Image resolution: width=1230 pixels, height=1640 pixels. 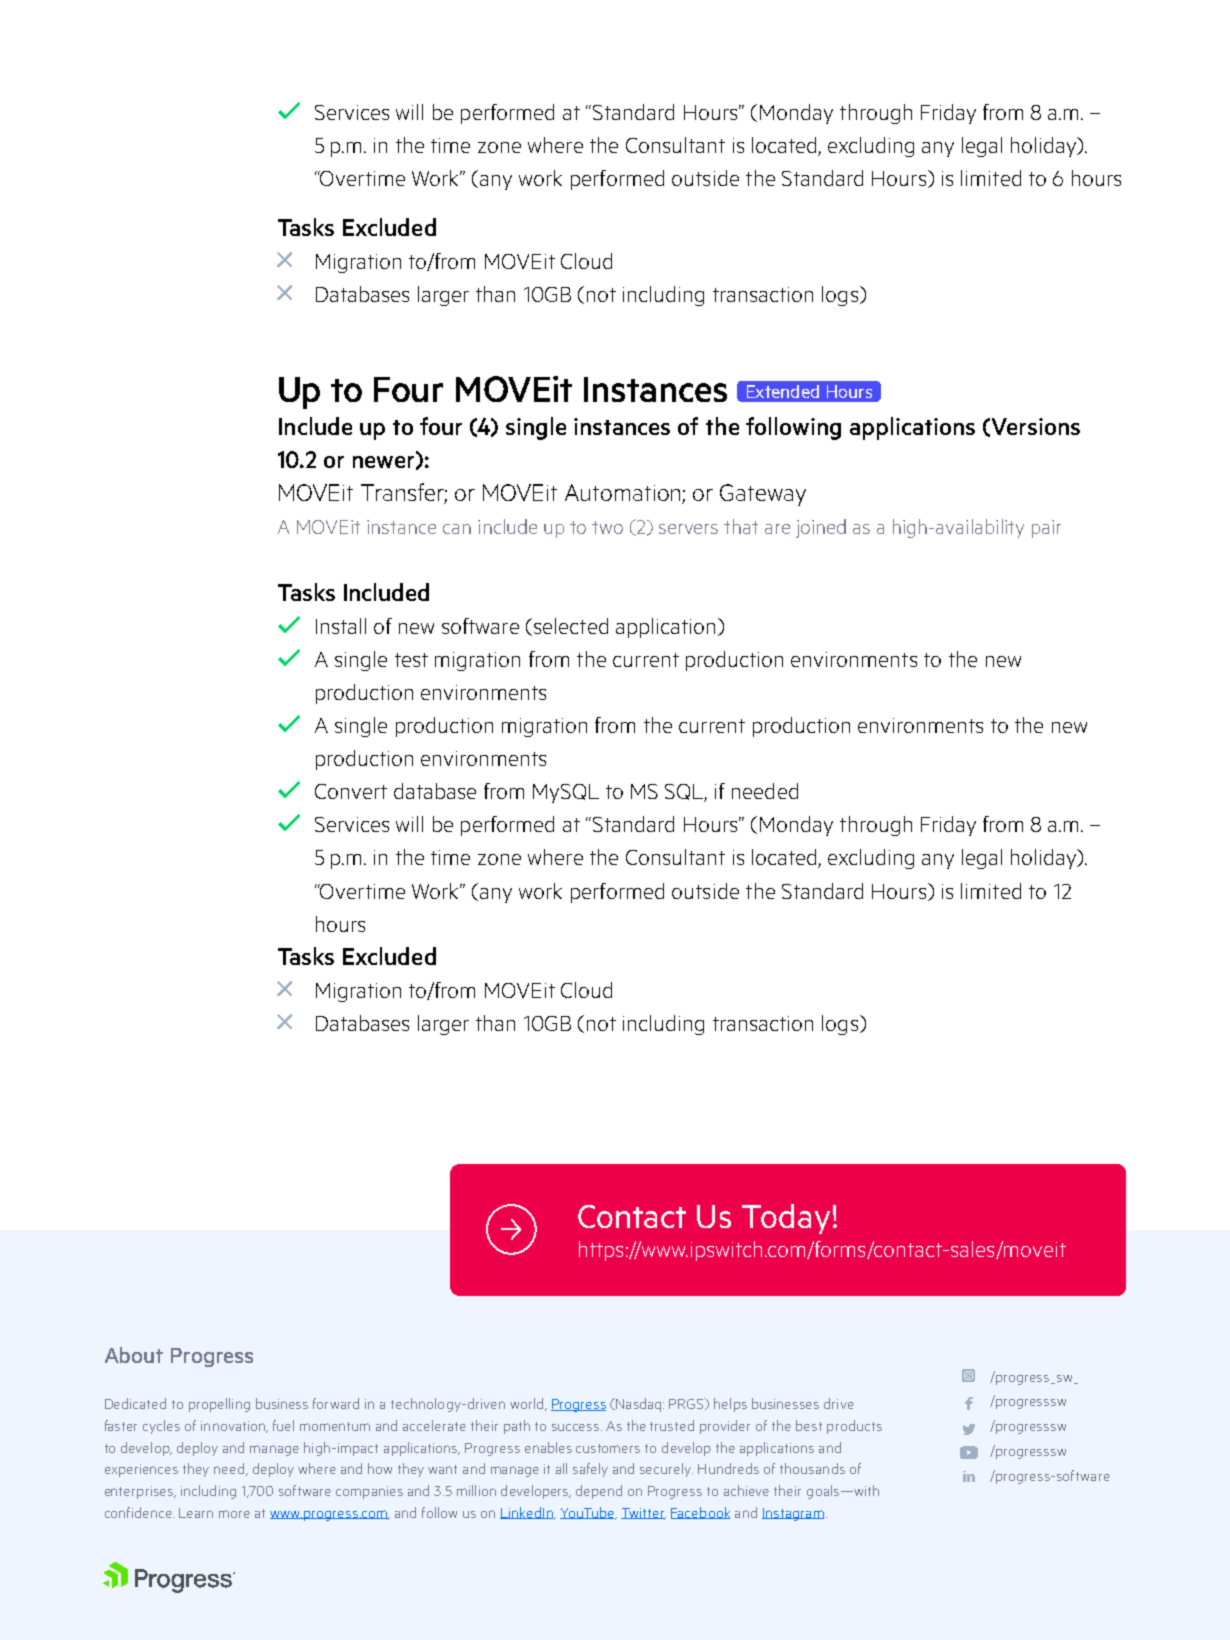 What do you see at coordinates (234, 1514) in the screenshot?
I see `more` at bounding box center [234, 1514].
